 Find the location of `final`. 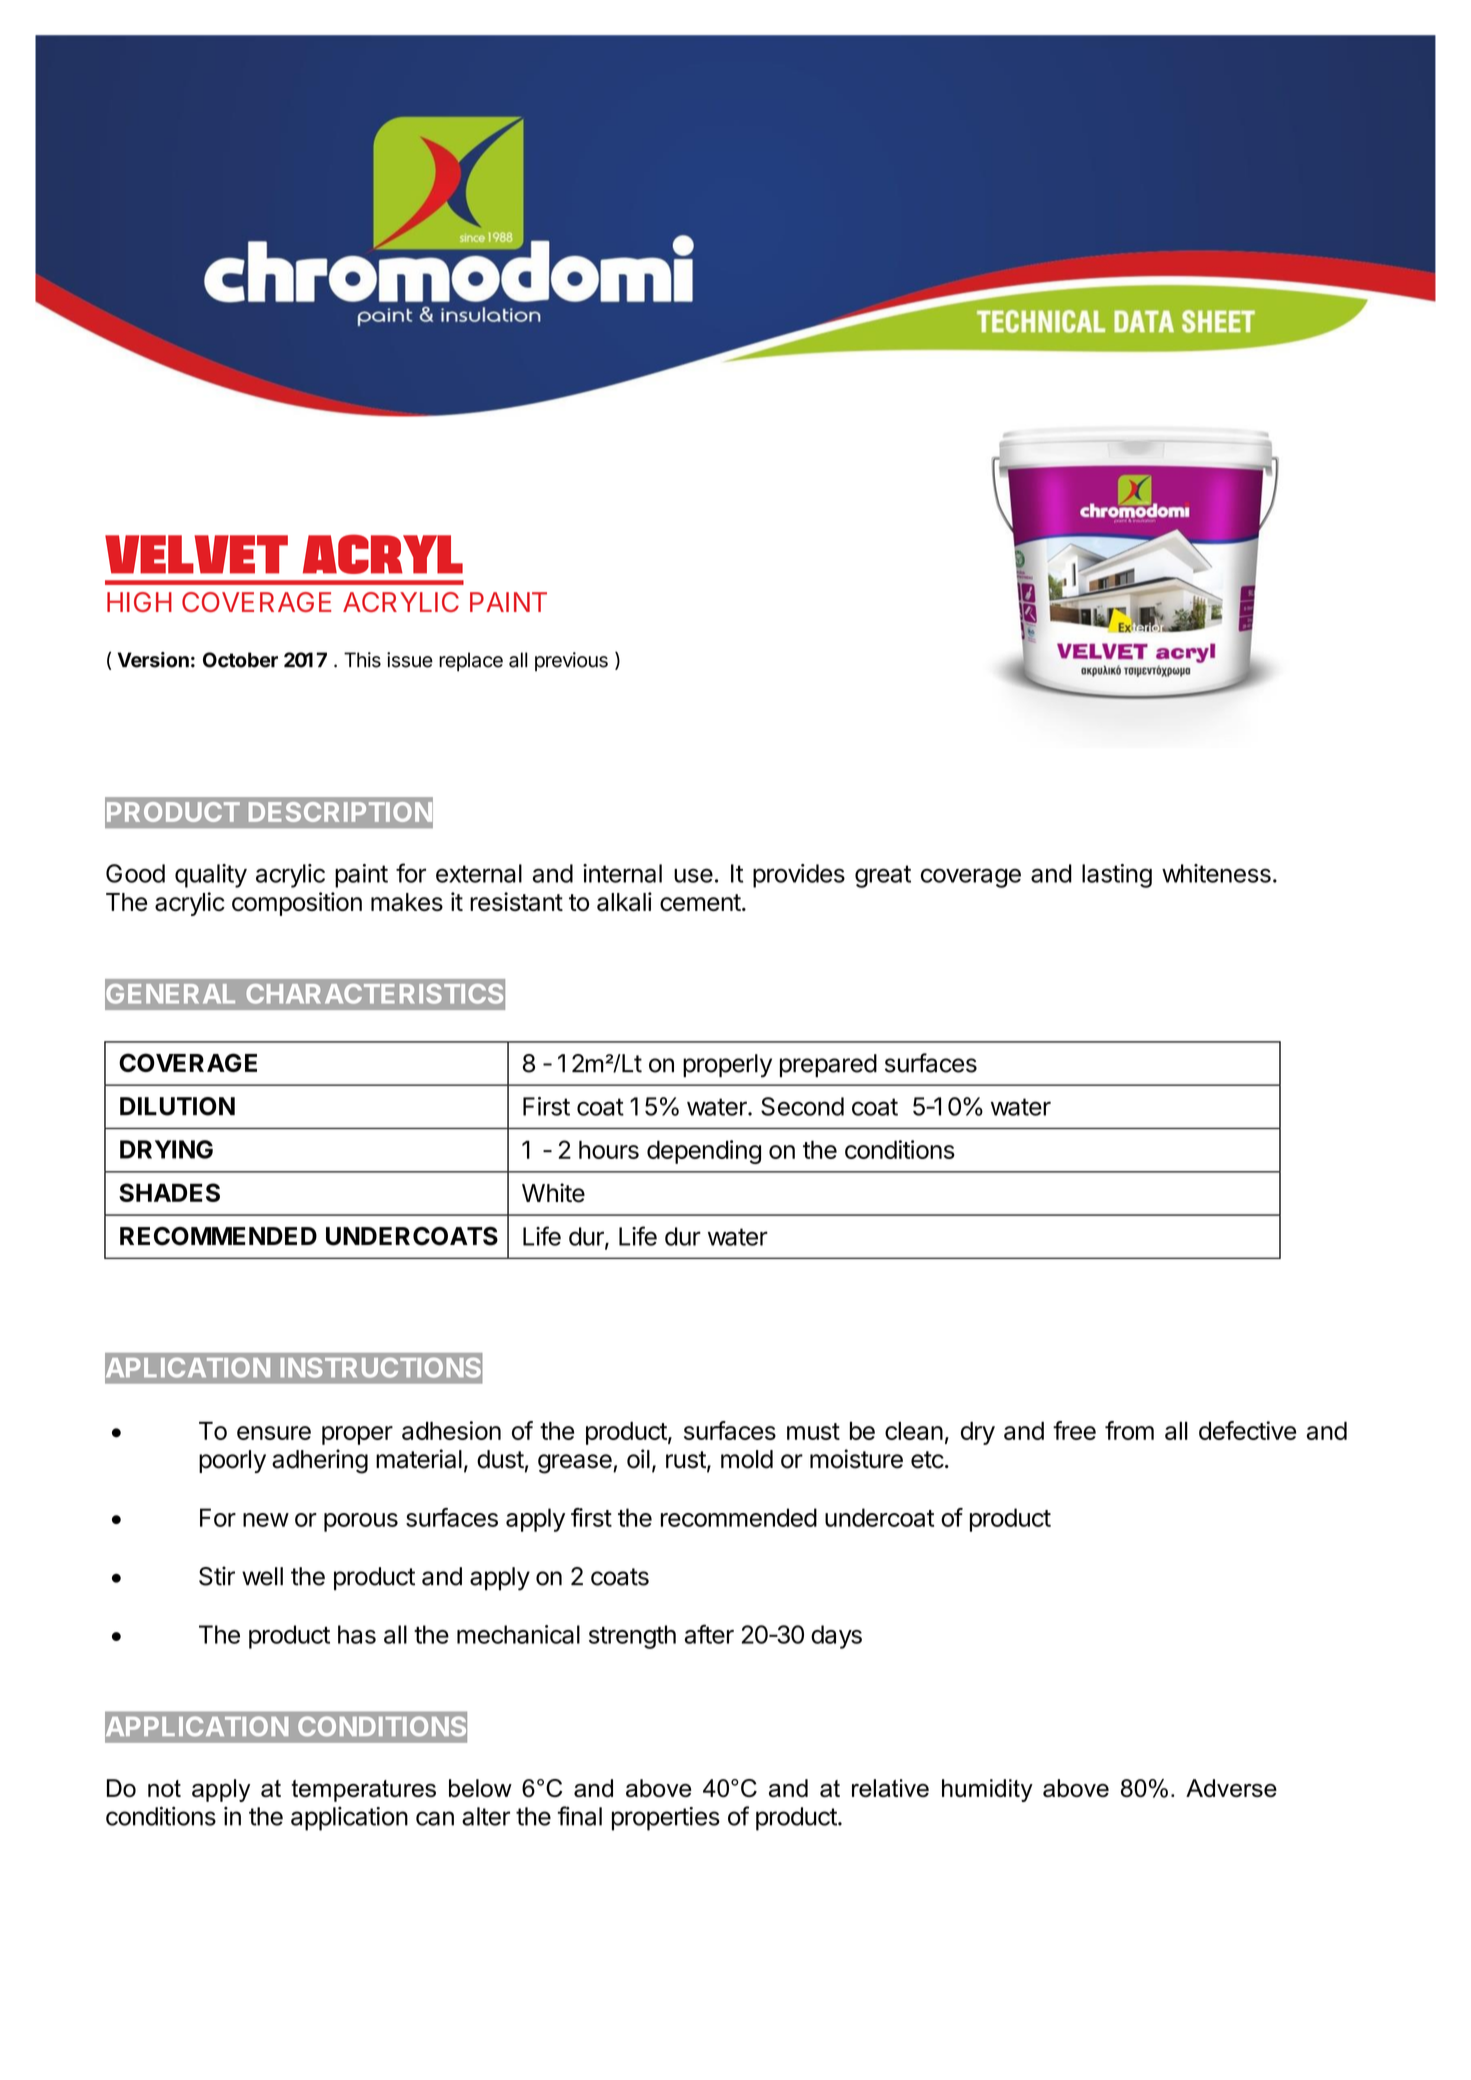

final is located at coordinates (580, 1816).
